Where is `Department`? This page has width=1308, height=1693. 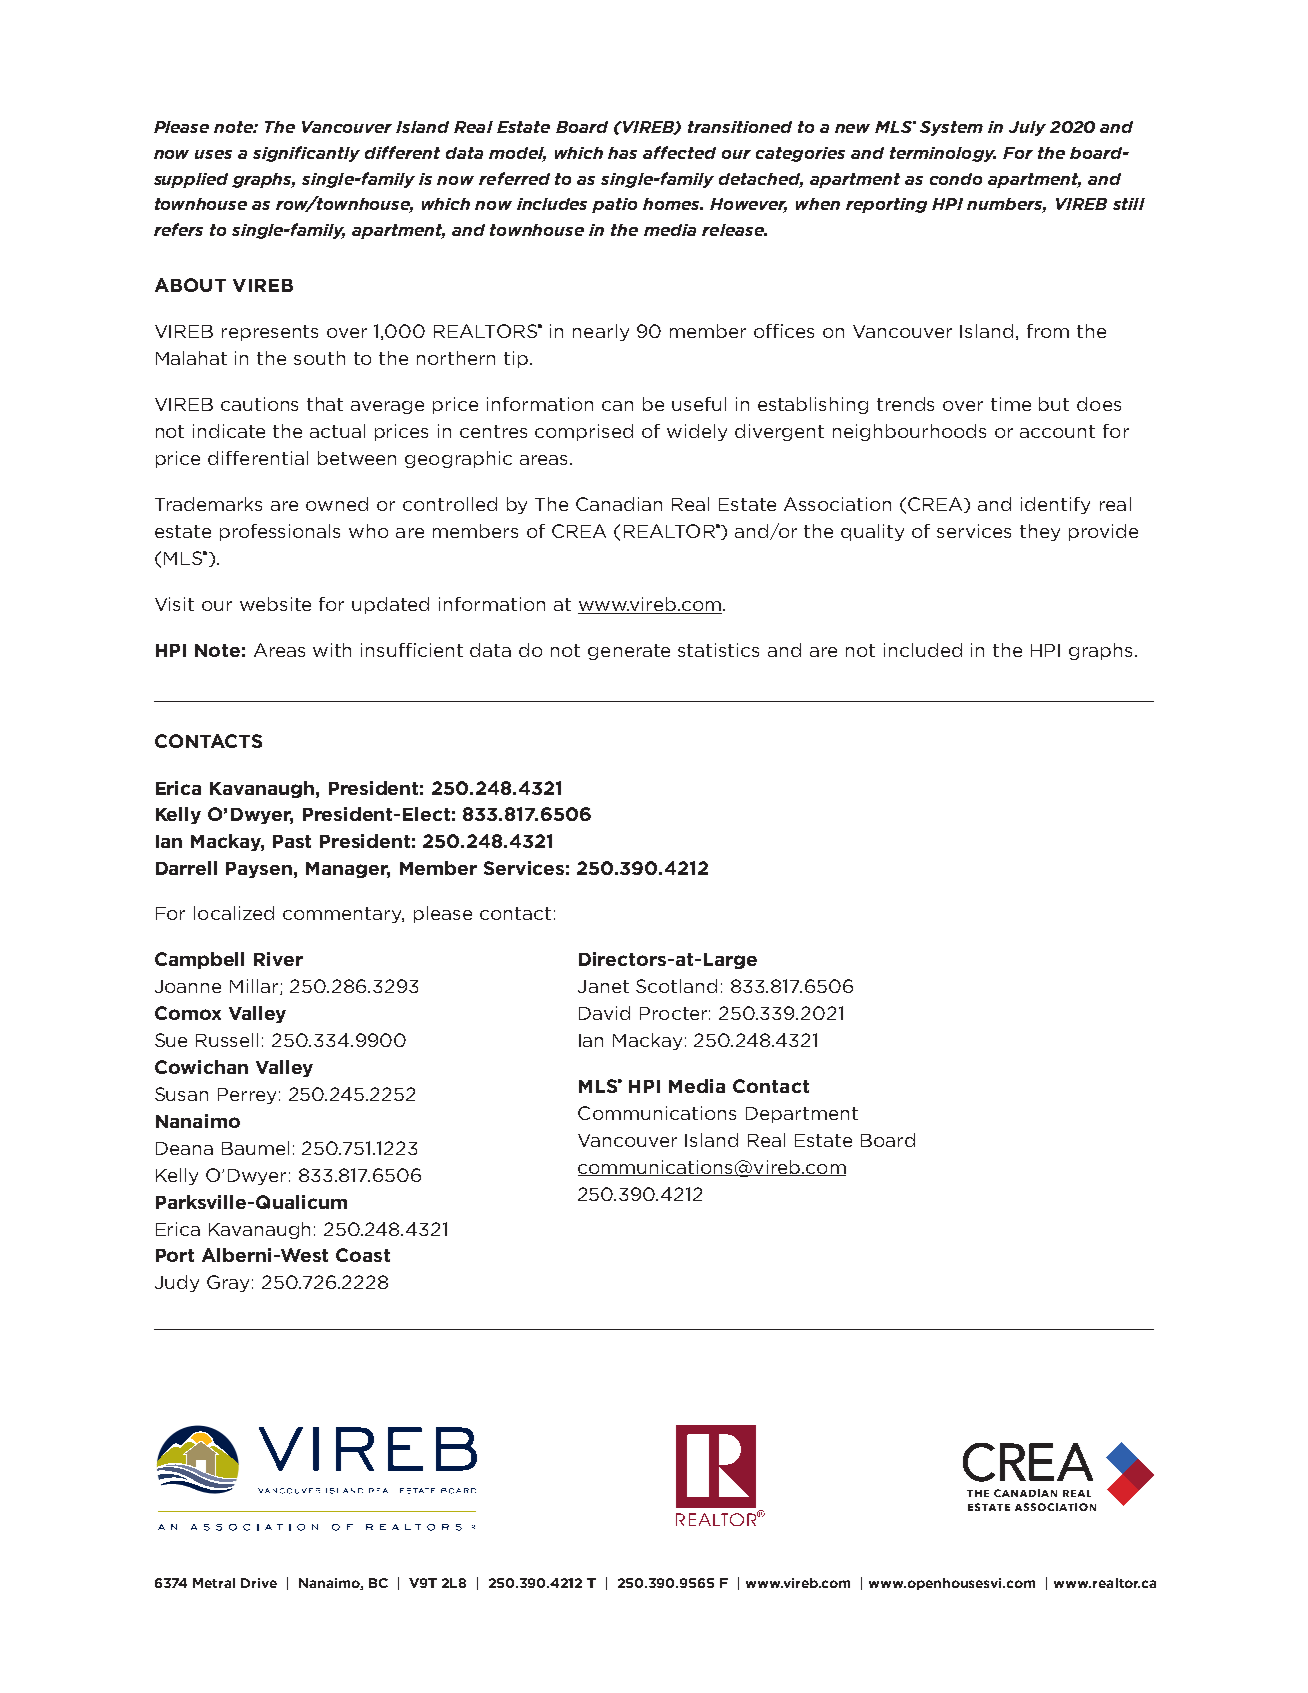
Department is located at coordinates (802, 1115).
